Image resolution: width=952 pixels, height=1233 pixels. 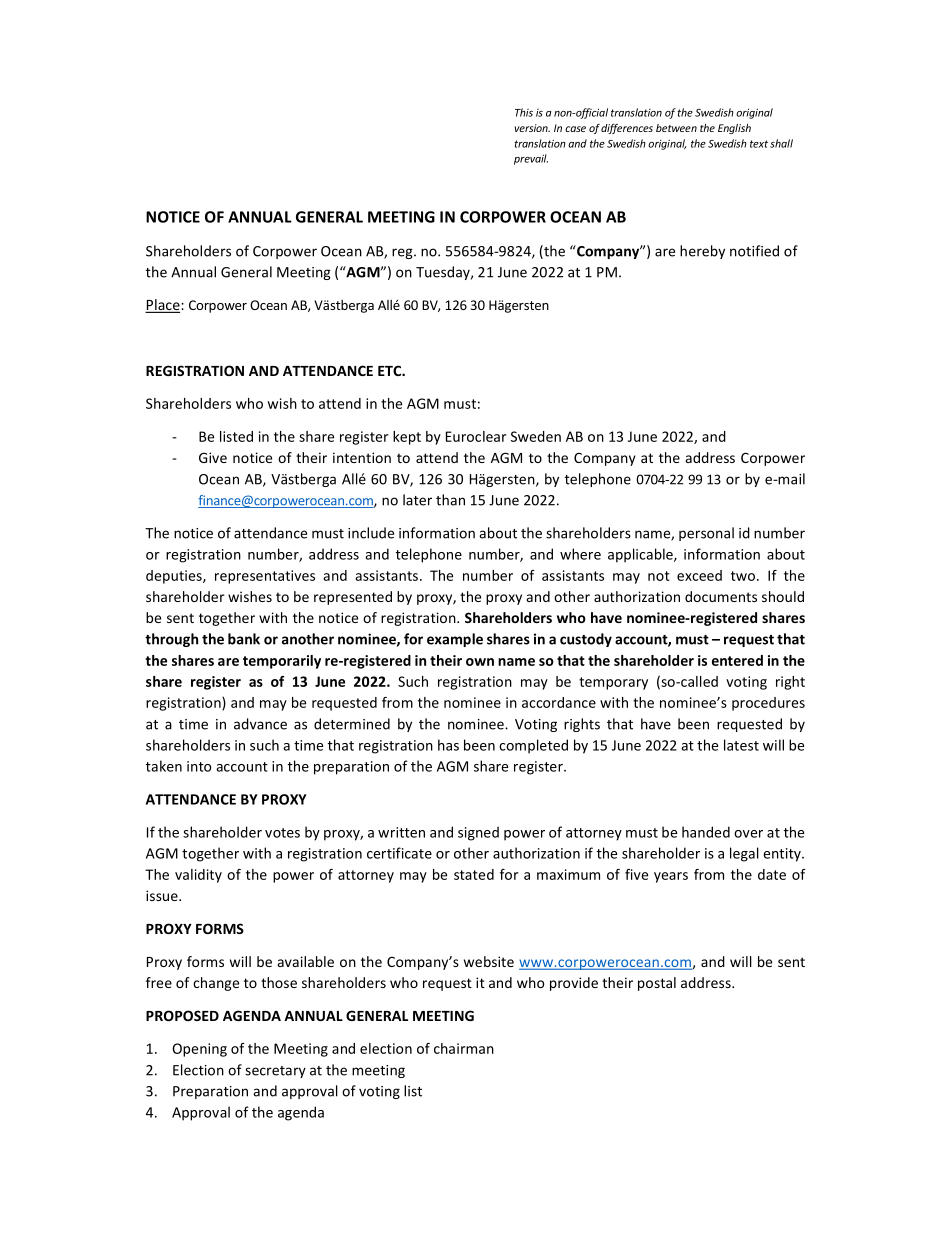 I want to click on documents, so click(x=721, y=596).
